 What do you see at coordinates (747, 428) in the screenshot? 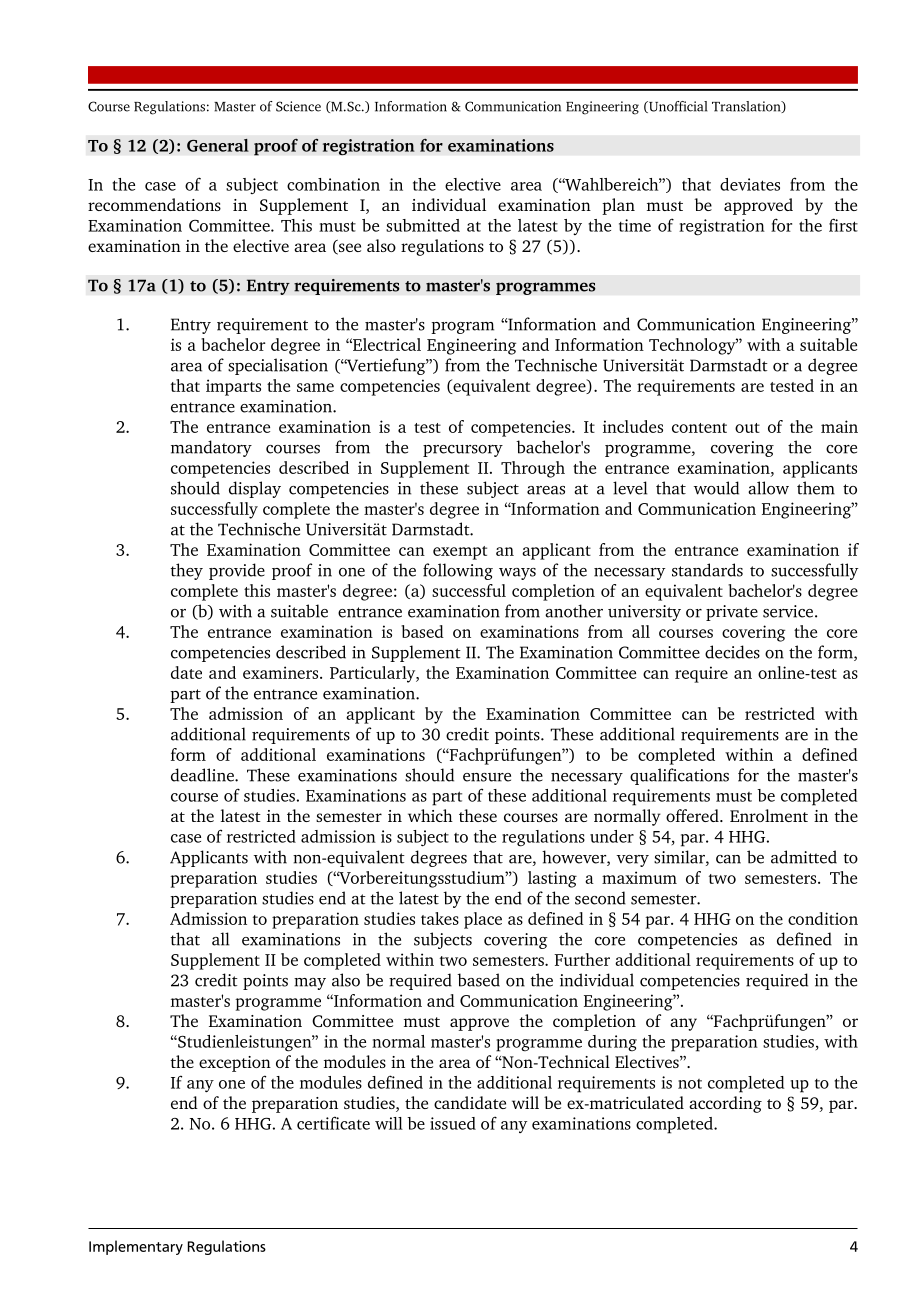
I see `out` at bounding box center [747, 428].
